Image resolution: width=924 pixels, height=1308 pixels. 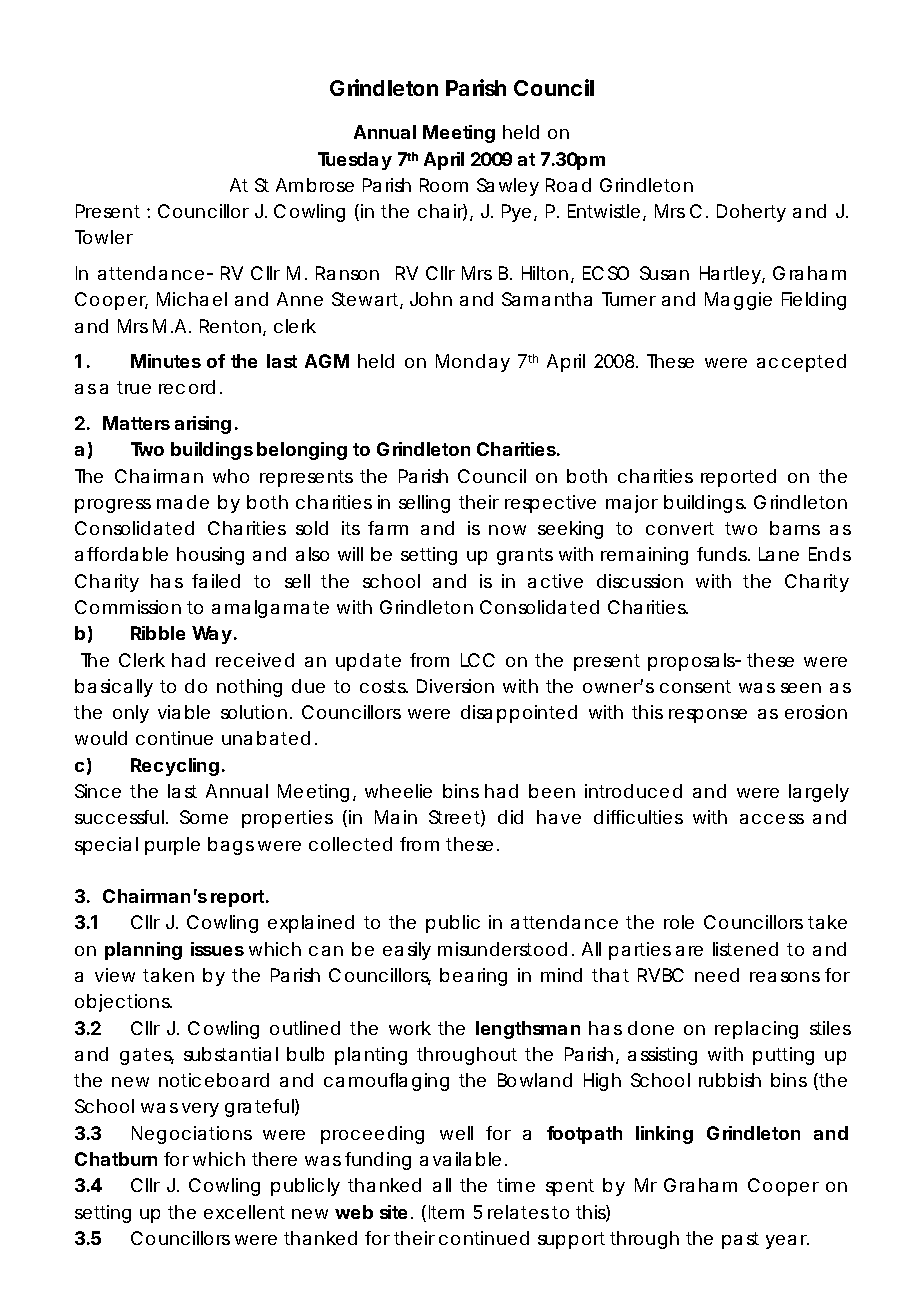 What do you see at coordinates (244, 1212) in the image?
I see `excellent` at bounding box center [244, 1212].
